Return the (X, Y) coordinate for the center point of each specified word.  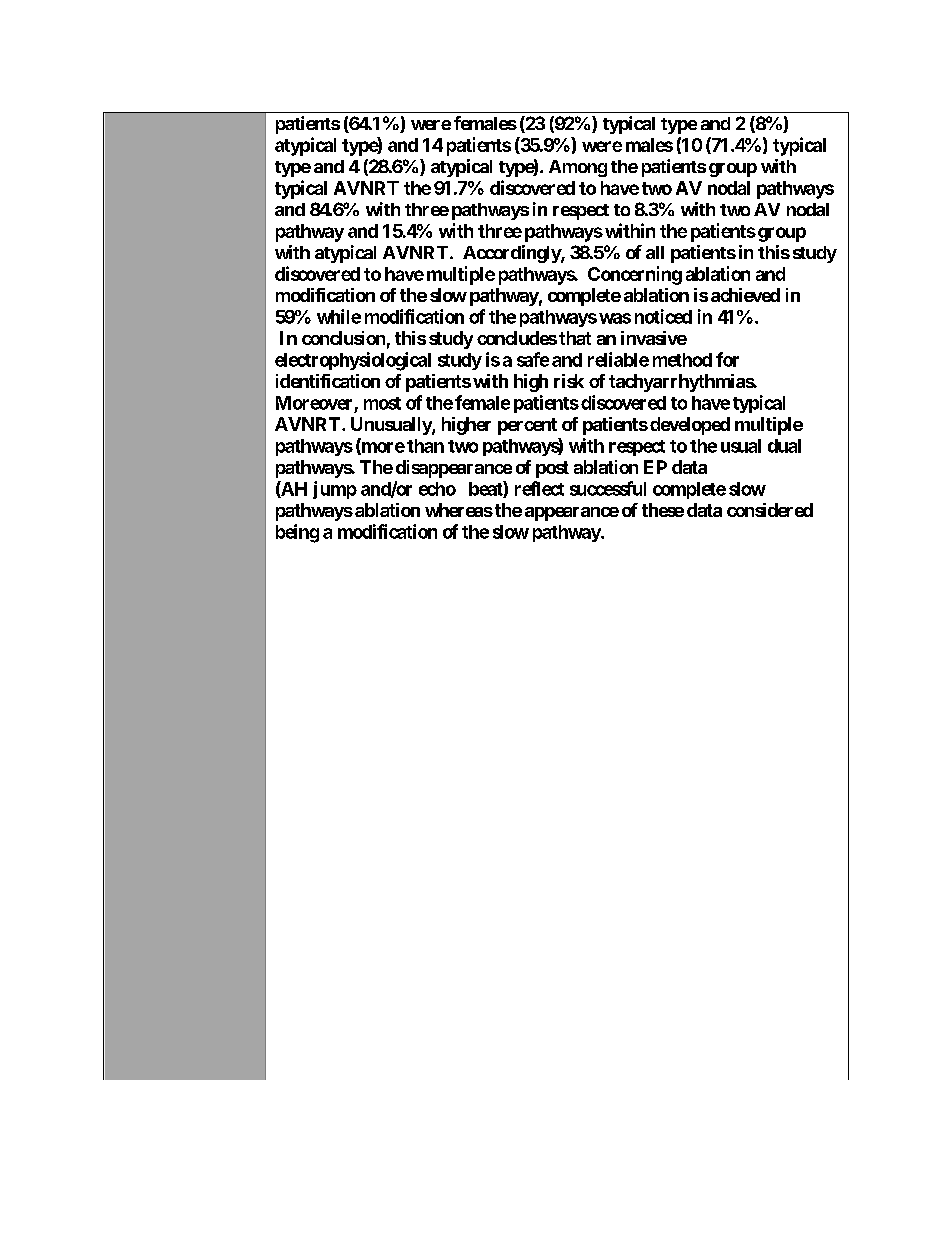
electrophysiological (353, 361)
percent (527, 426)
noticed (663, 316)
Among (578, 168)
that (575, 338)
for (727, 359)
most (382, 403)
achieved (745, 295)
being (297, 533)
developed (690, 426)
